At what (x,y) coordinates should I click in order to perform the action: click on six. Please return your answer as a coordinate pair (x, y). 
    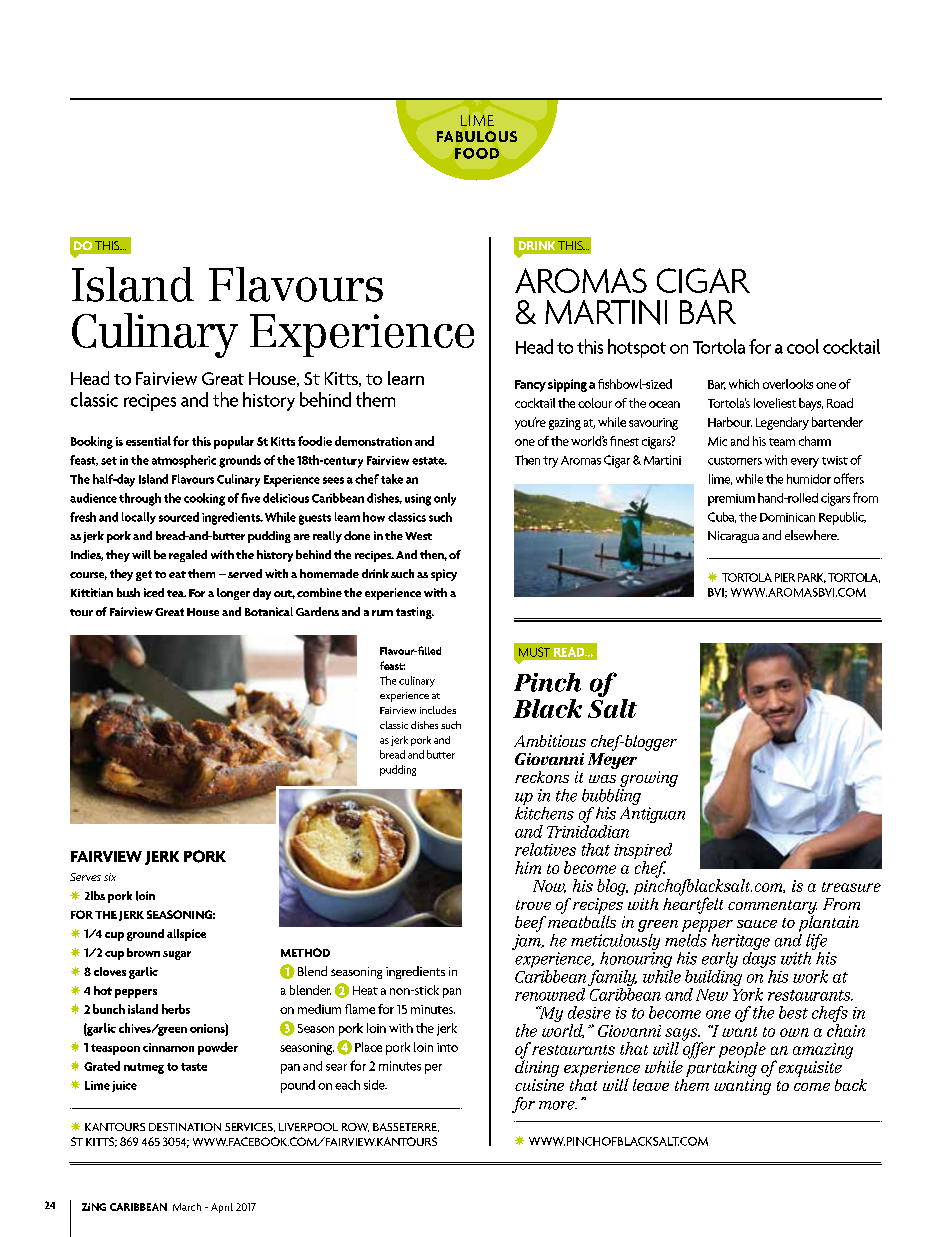
    Looking at the image, I should click on (110, 877).
